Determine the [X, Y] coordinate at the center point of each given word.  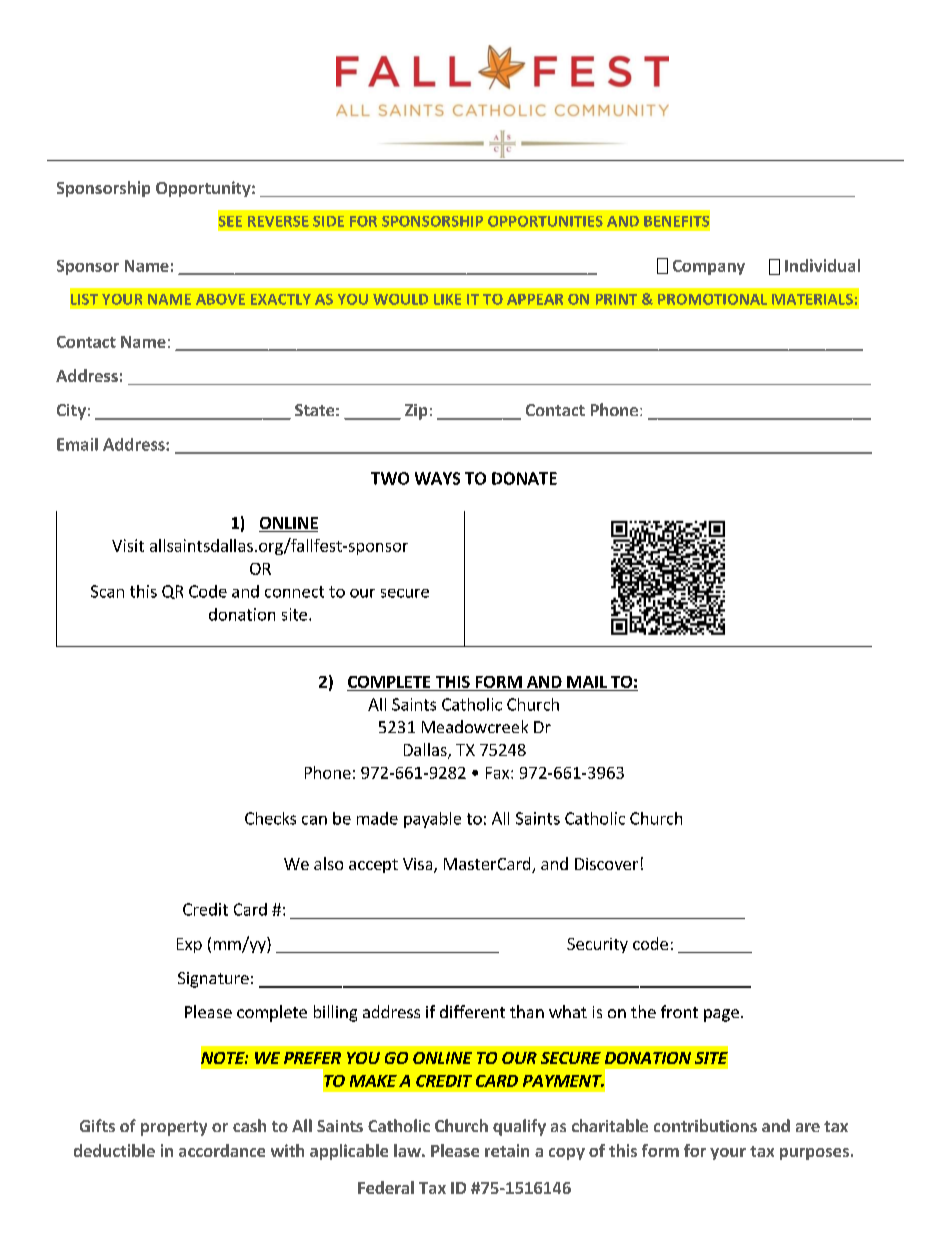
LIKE [447, 299]
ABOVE [220, 299]
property [174, 1128]
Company [709, 267]
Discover [606, 864]
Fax [499, 773]
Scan [107, 591]
